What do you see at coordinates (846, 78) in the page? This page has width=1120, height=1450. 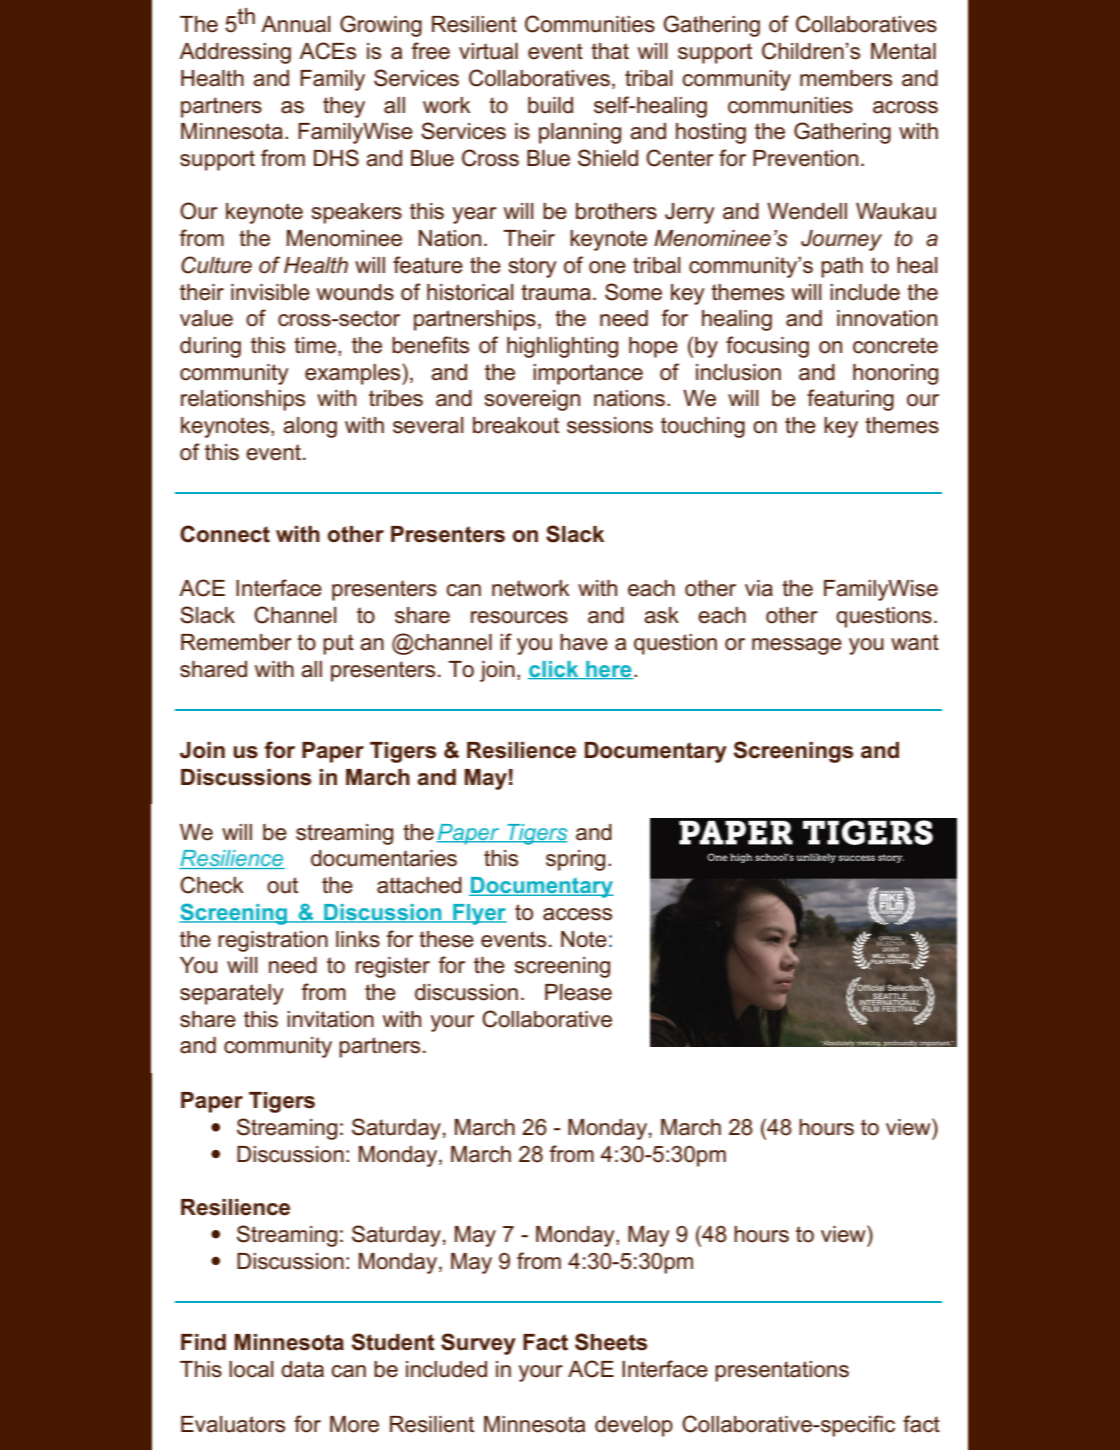 I see `members` at bounding box center [846, 78].
